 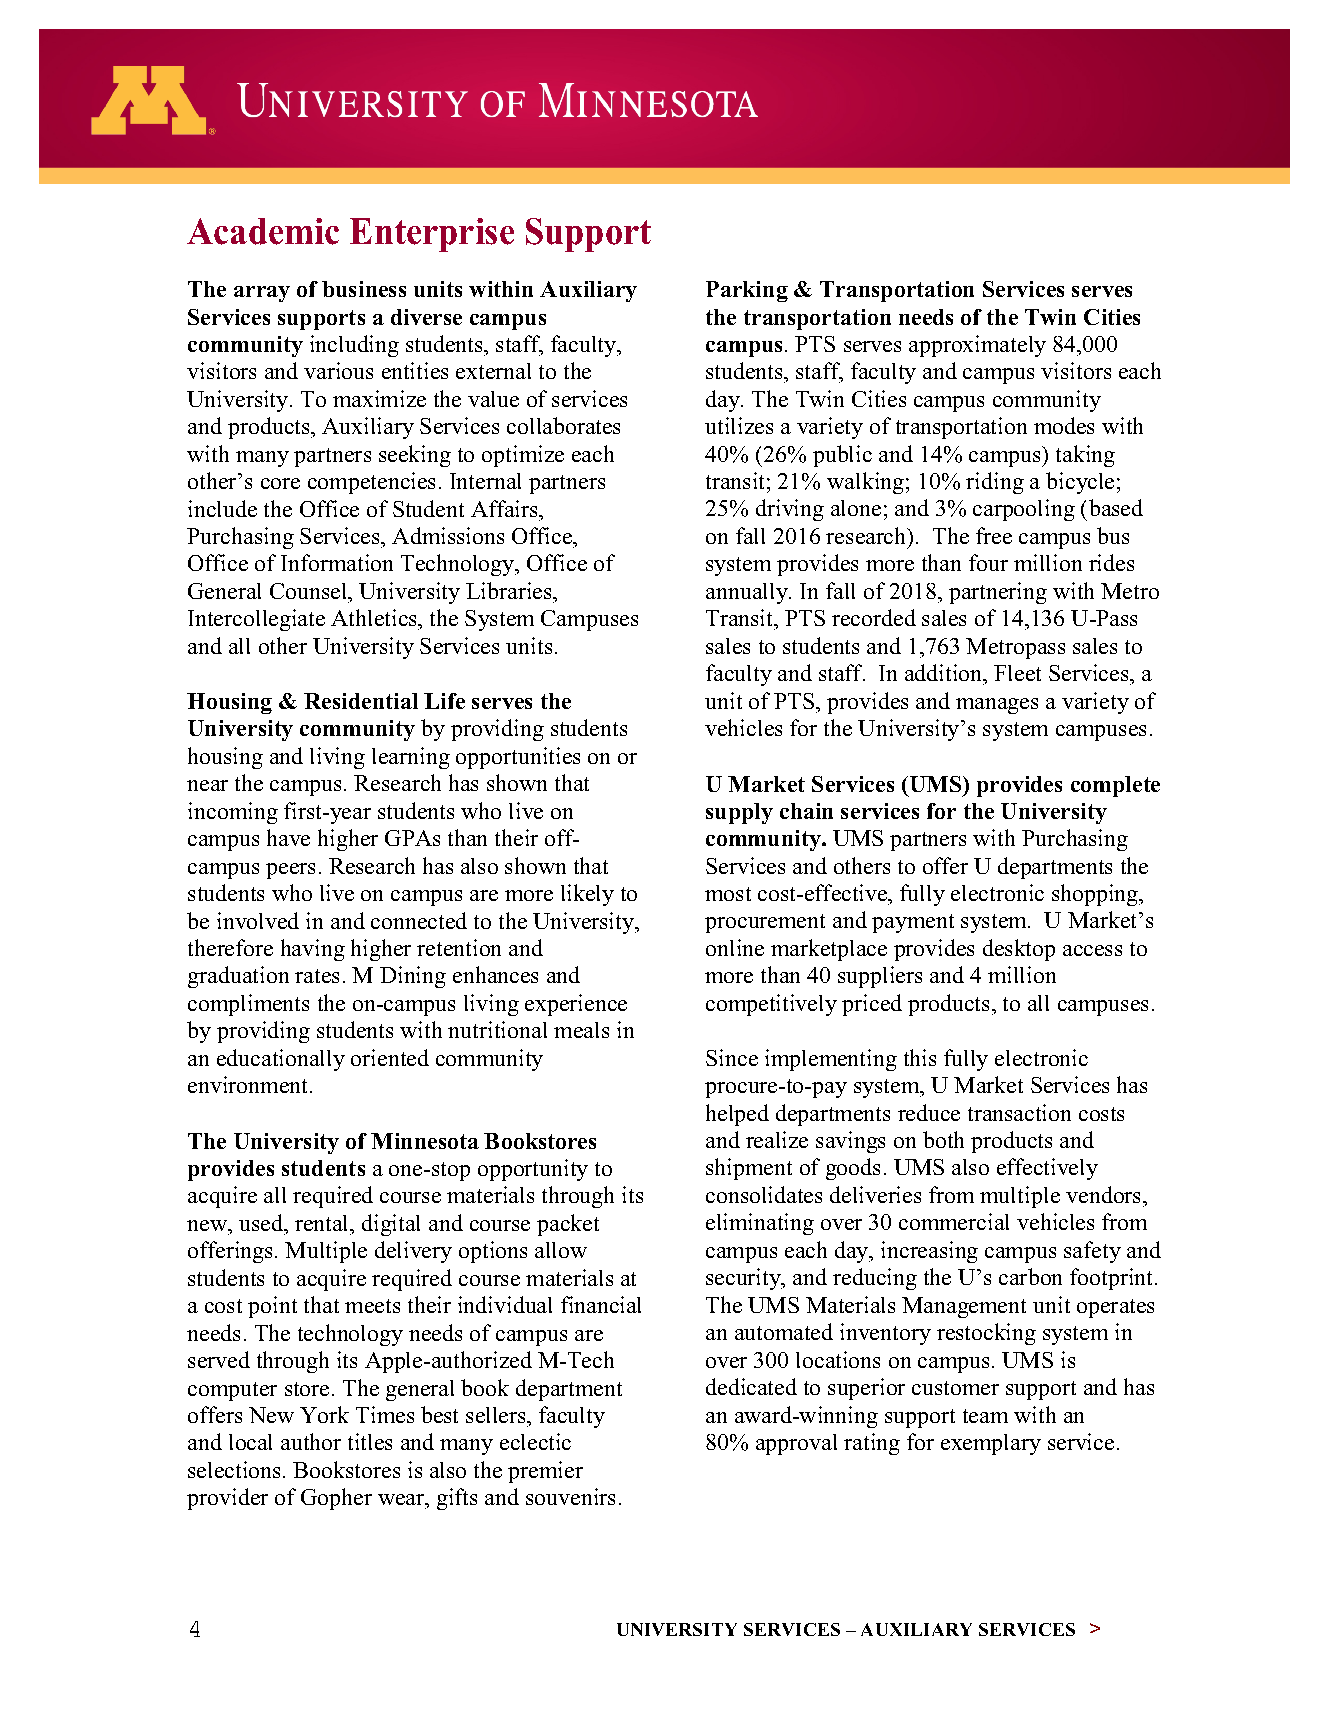 What do you see at coordinates (364, 289) in the page?
I see `business` at bounding box center [364, 289].
